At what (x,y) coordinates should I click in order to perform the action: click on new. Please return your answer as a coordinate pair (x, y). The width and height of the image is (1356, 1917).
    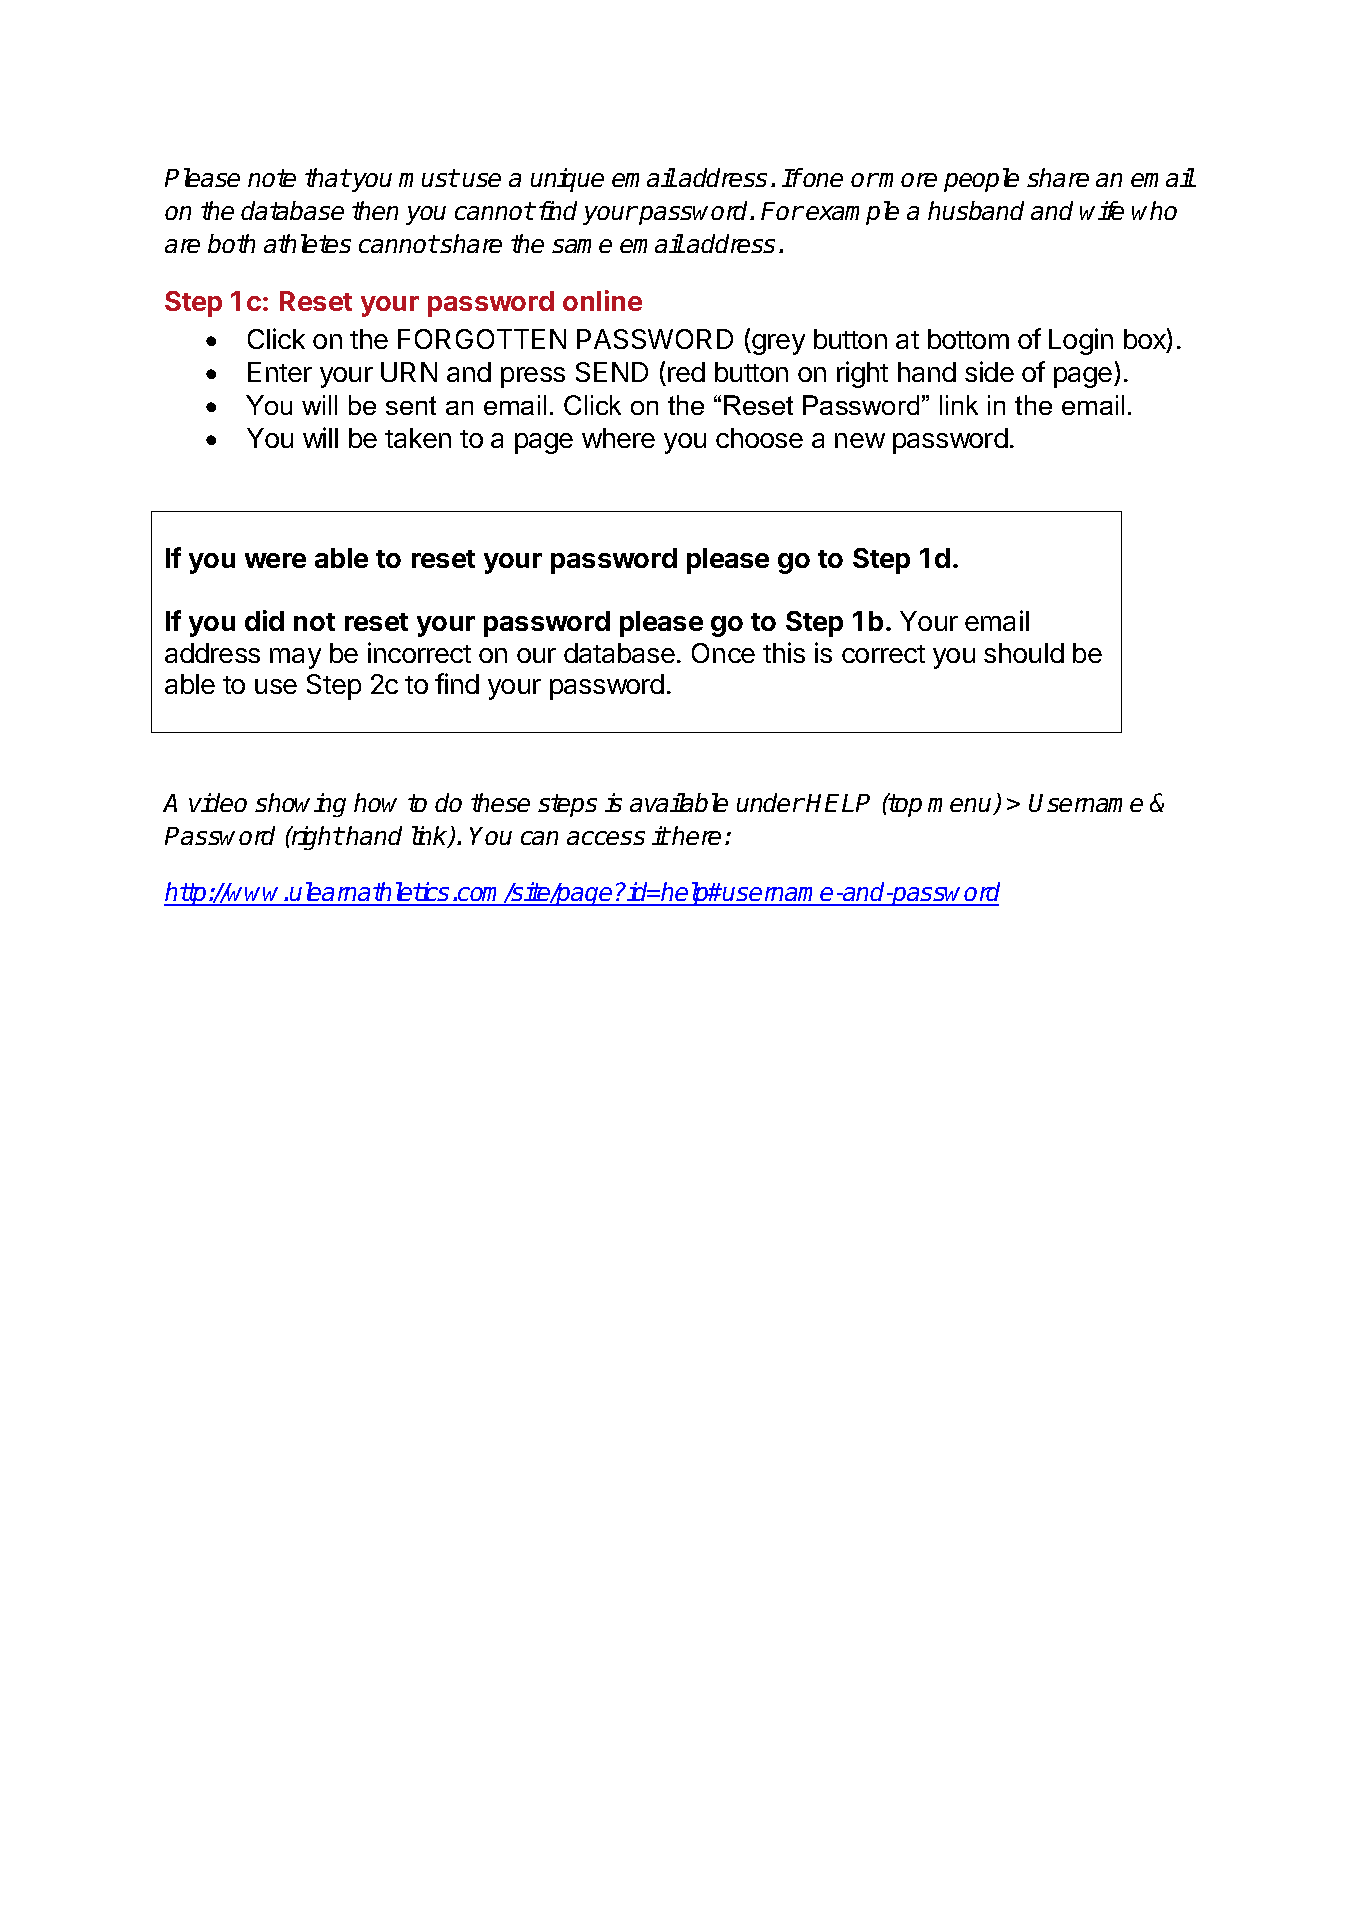
    Looking at the image, I should click on (860, 440).
